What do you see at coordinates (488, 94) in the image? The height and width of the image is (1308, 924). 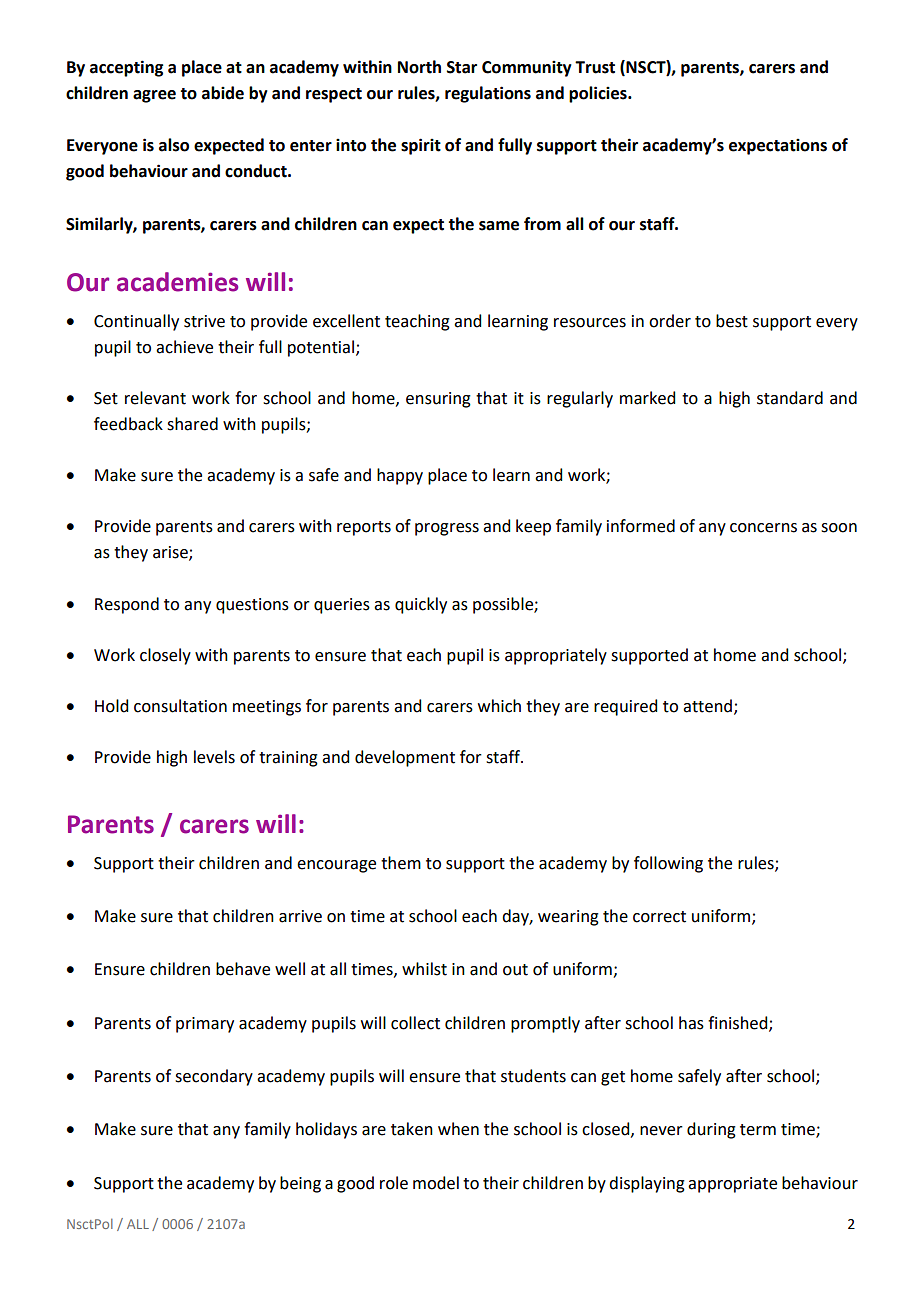 I see `regulations` at bounding box center [488, 94].
